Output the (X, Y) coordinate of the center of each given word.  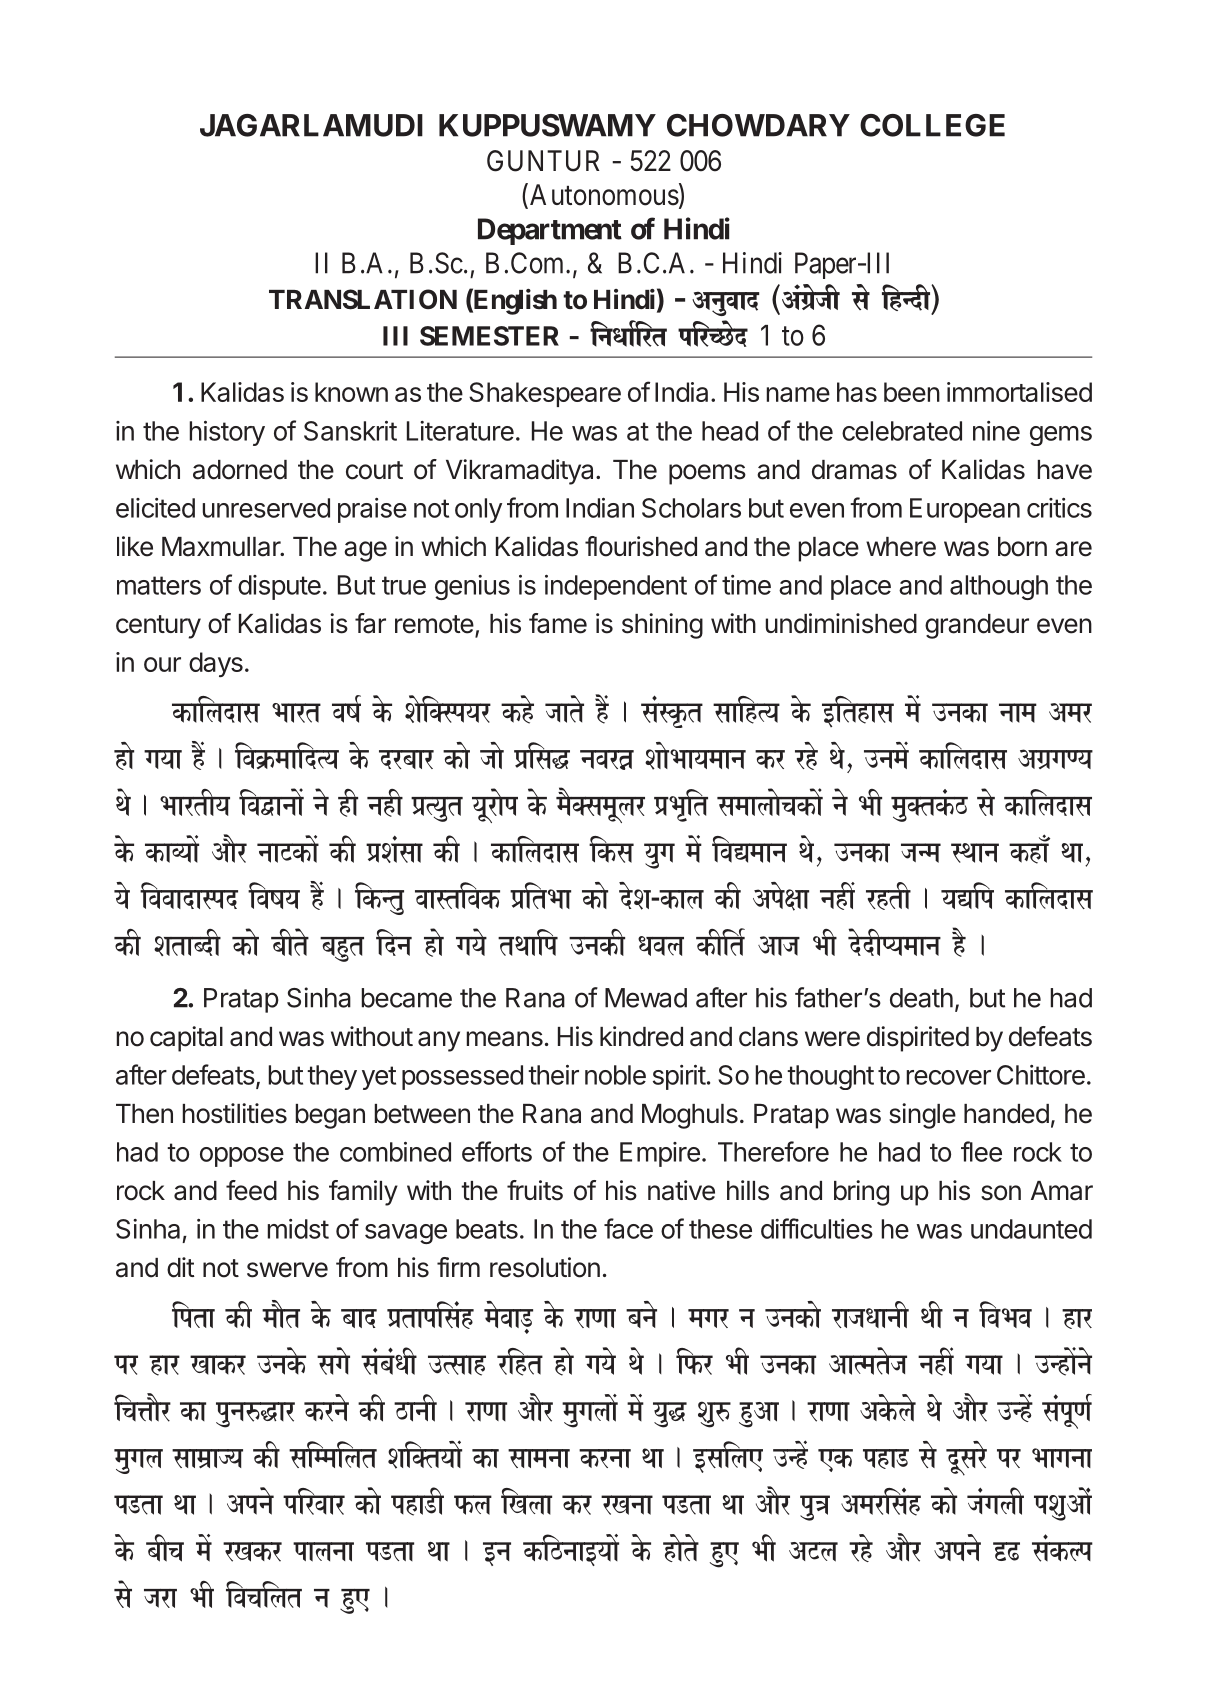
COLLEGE (932, 125)
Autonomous (604, 195)
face (628, 1228)
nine (996, 431)
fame (558, 623)
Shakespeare (545, 394)
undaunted (1031, 1229)
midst (298, 1229)
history (227, 433)
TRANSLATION (363, 299)
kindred (641, 1036)
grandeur (977, 626)
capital (186, 1039)
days (216, 664)
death (921, 998)
